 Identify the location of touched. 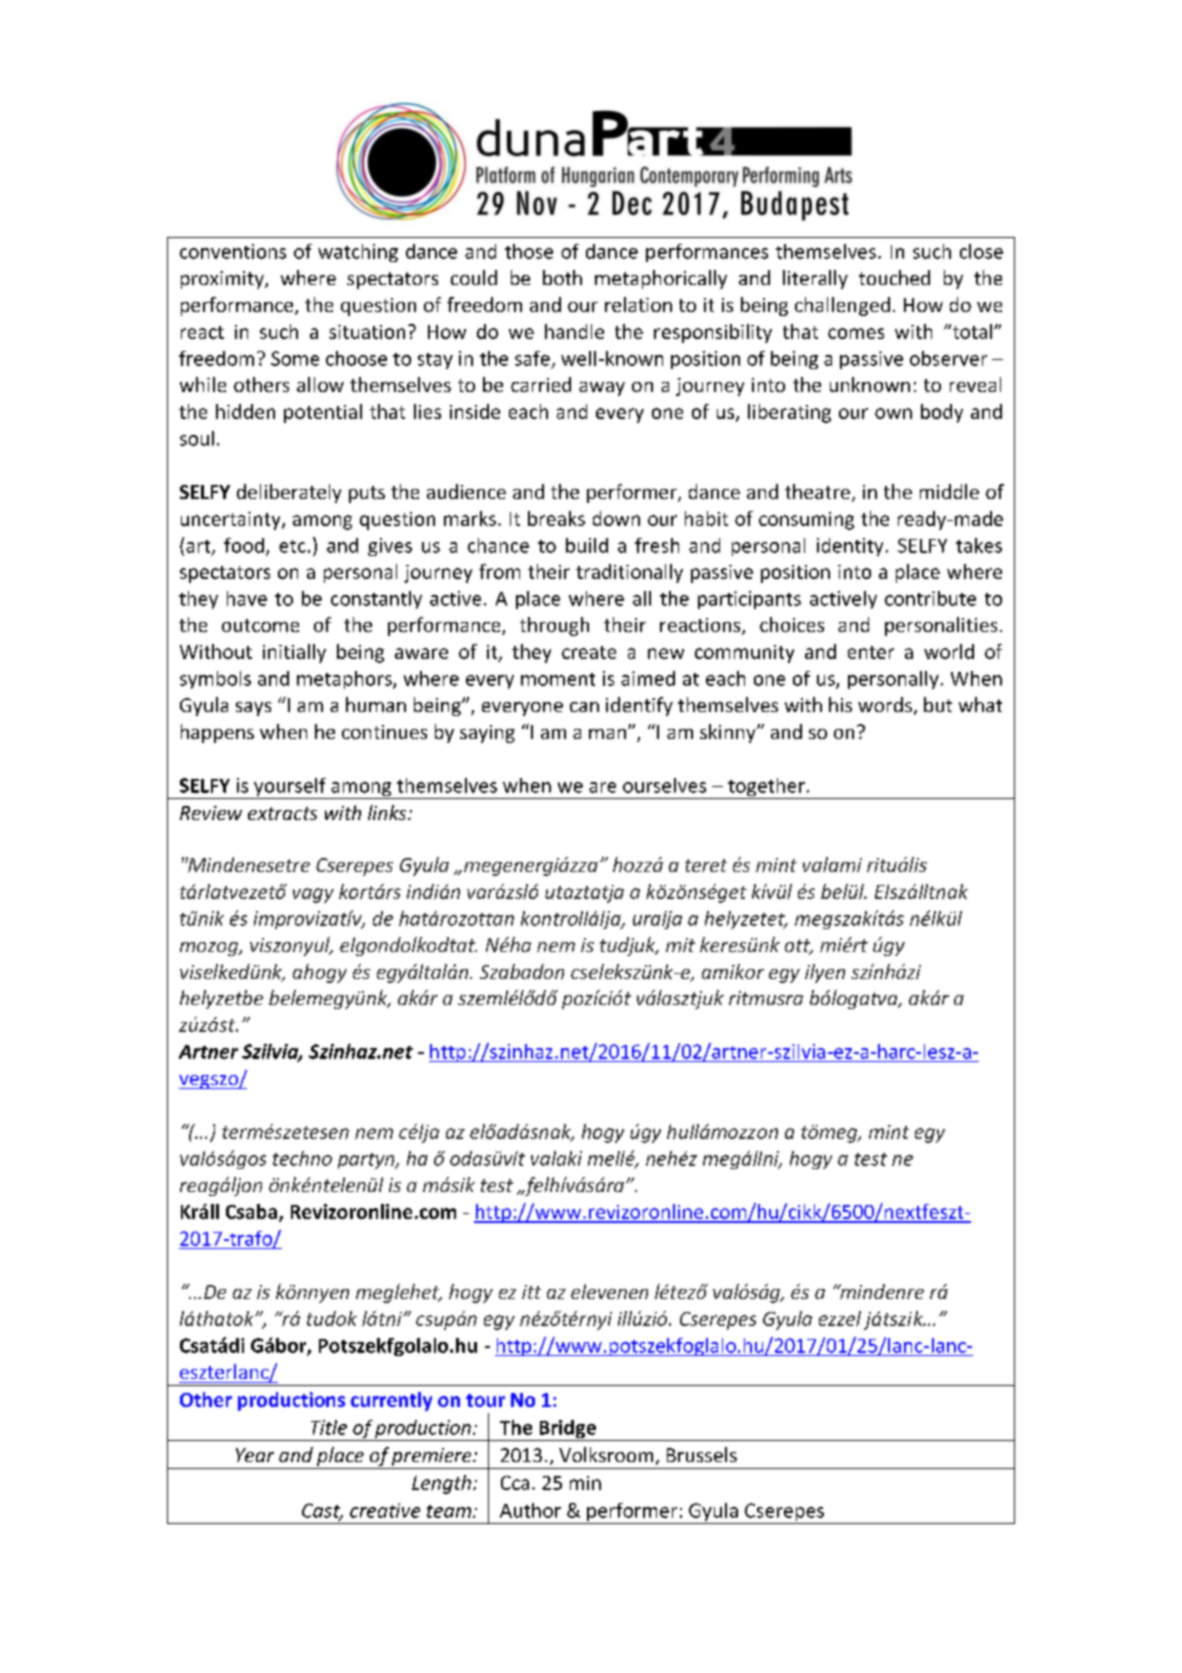
(894, 277).
